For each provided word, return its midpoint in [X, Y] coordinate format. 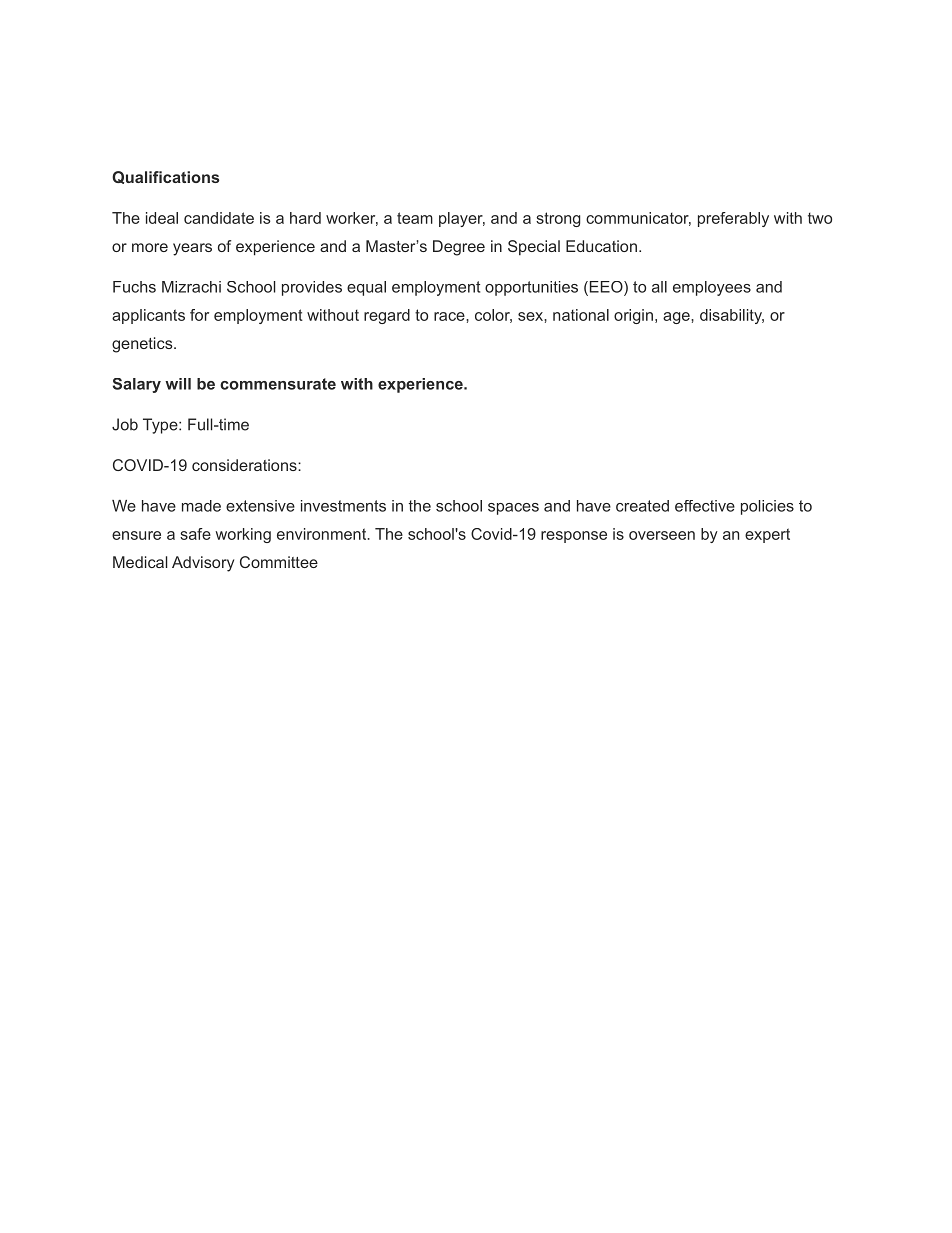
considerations [245, 465]
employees [712, 288]
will [178, 384]
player [462, 219]
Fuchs [134, 287]
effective [705, 506]
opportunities [531, 288]
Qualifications [166, 177]
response [574, 537]
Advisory [203, 564]
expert [767, 535]
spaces [513, 509]
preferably [733, 219]
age [677, 318]
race [450, 316]
